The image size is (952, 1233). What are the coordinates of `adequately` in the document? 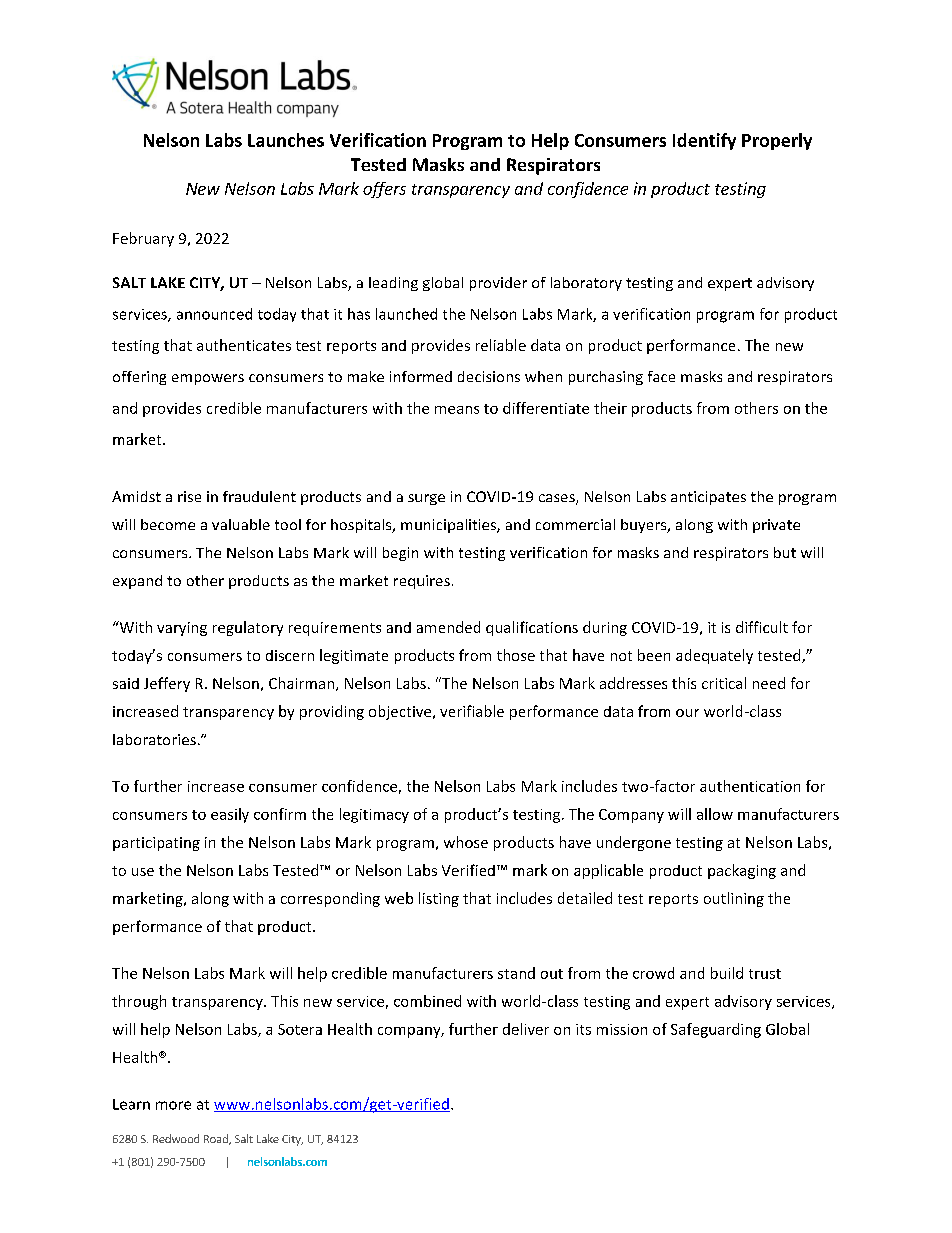 It's located at (714, 656).
